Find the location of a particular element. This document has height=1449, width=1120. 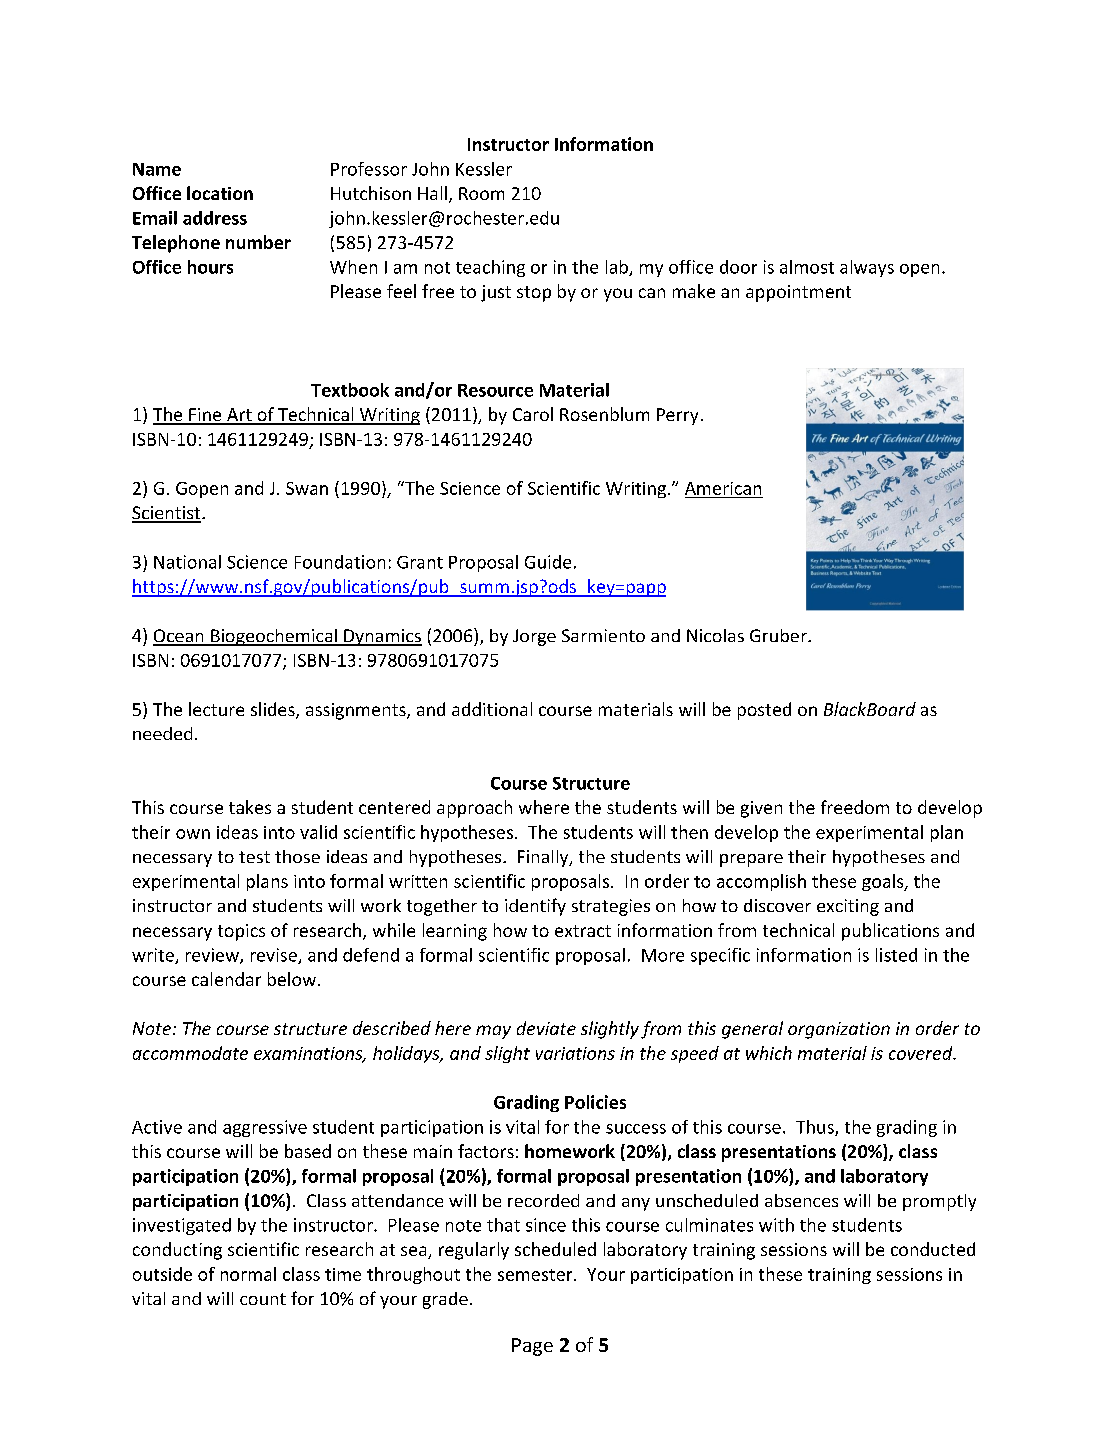

accommodate is located at coordinates (190, 1053).
